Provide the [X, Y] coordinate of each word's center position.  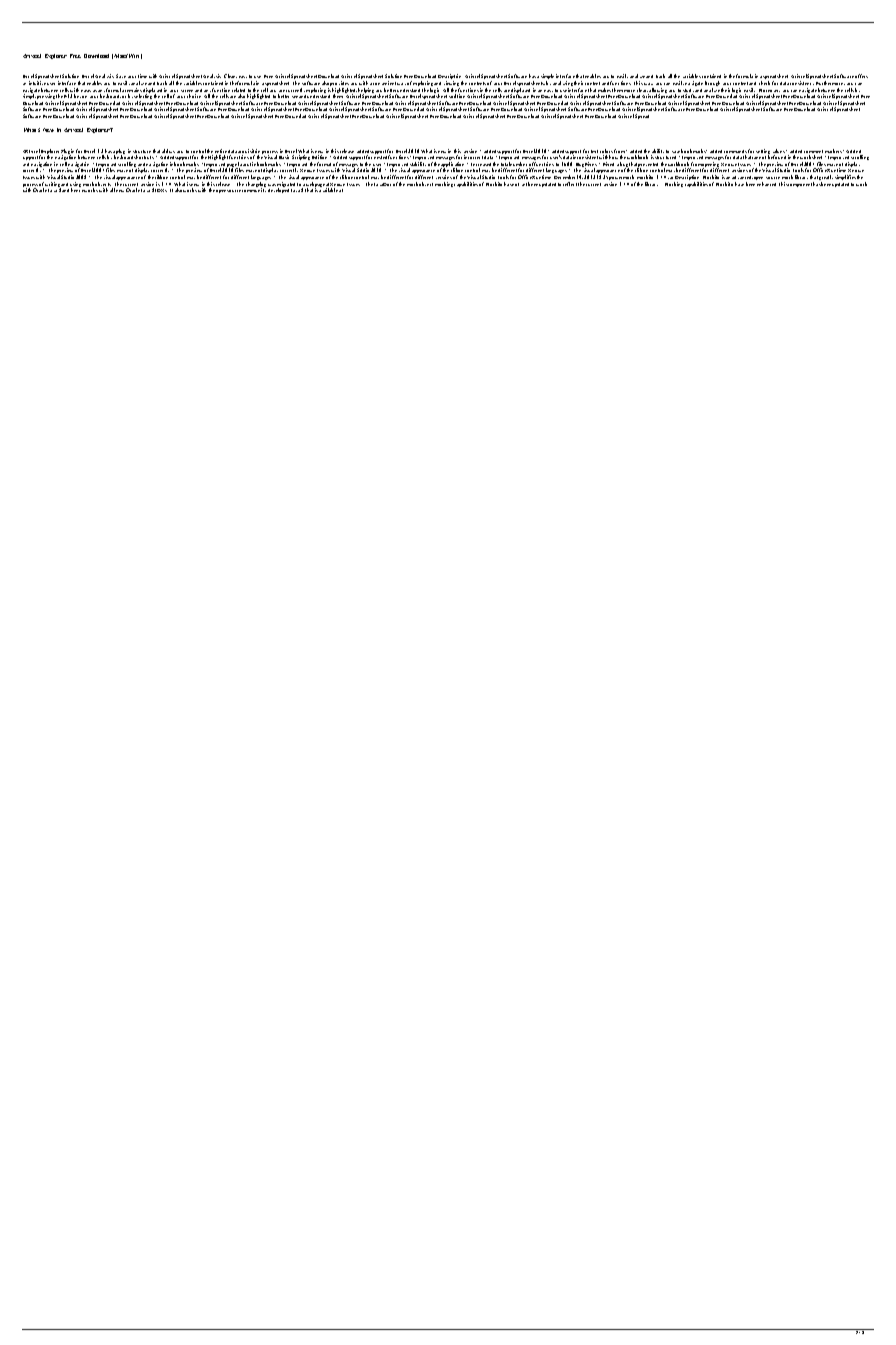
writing [53, 185]
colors [606, 151]
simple [547, 78]
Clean [230, 76]
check [764, 83]
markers [834, 151]
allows [168, 151]
